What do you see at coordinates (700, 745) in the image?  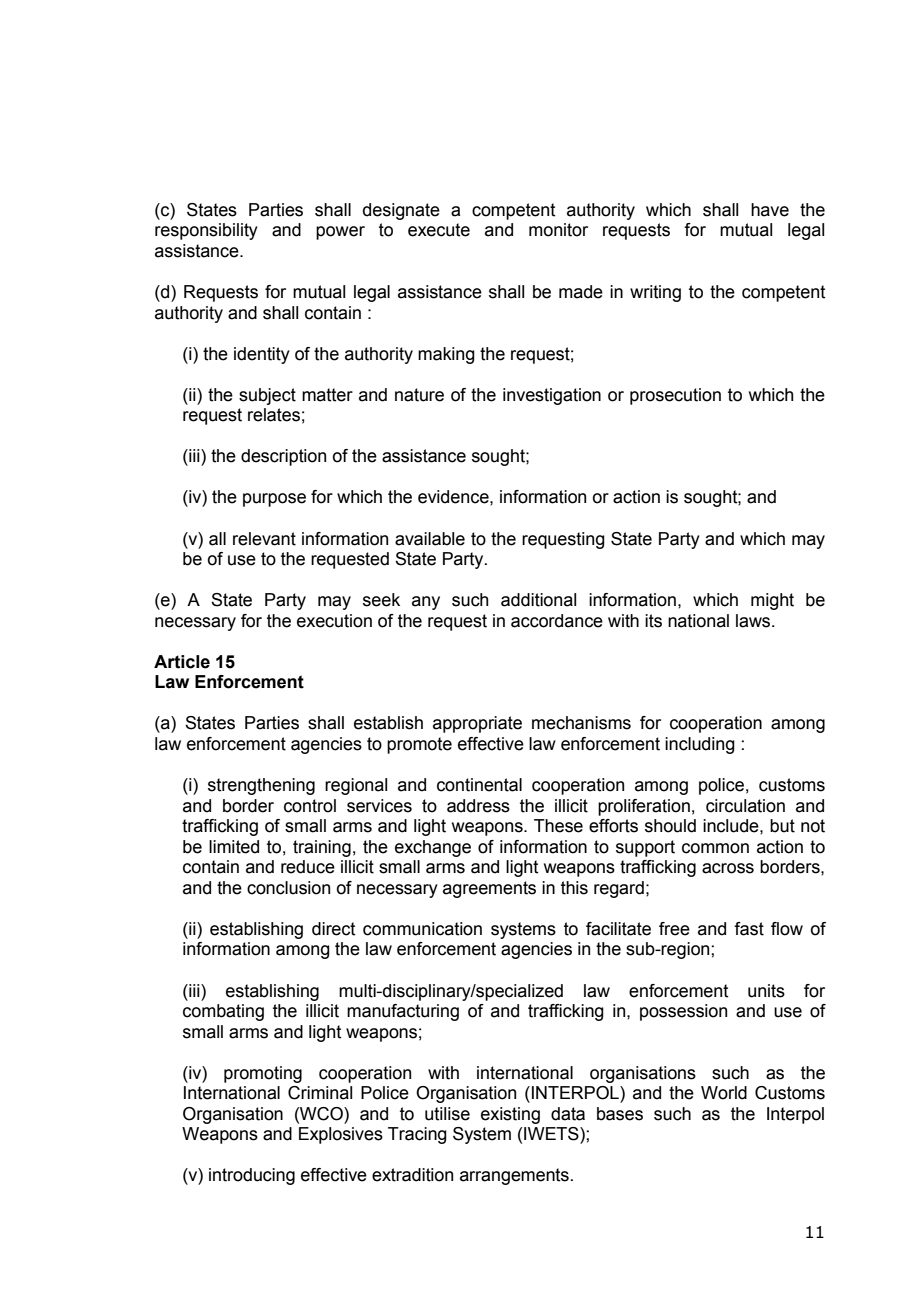 I see `including` at bounding box center [700, 745].
